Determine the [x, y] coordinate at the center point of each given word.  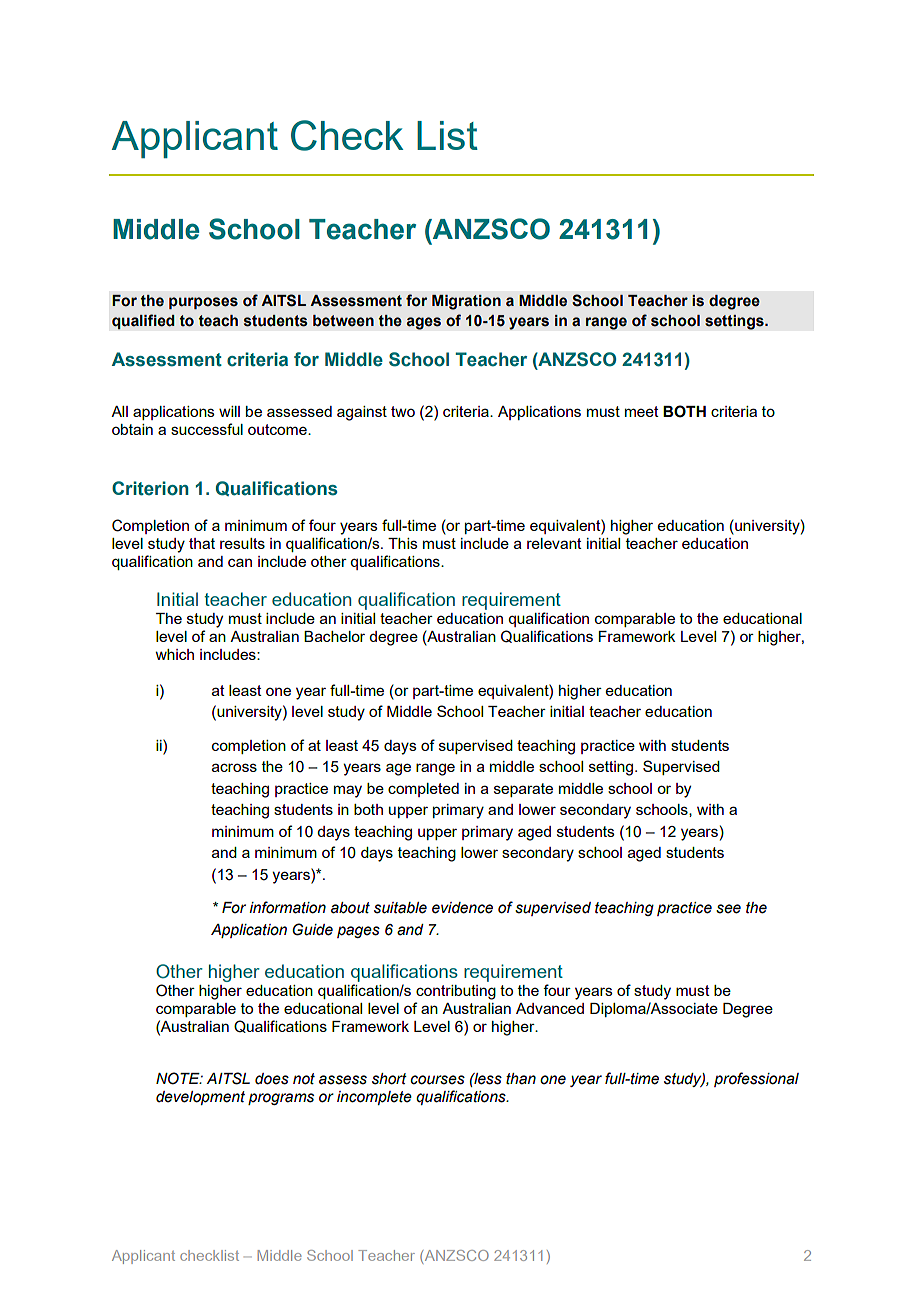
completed [423, 790]
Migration [466, 302]
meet [642, 411]
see [728, 909]
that [202, 543]
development [200, 1098]
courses [437, 1080]
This [403, 543]
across [234, 767]
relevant [554, 543]
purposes [203, 303]
